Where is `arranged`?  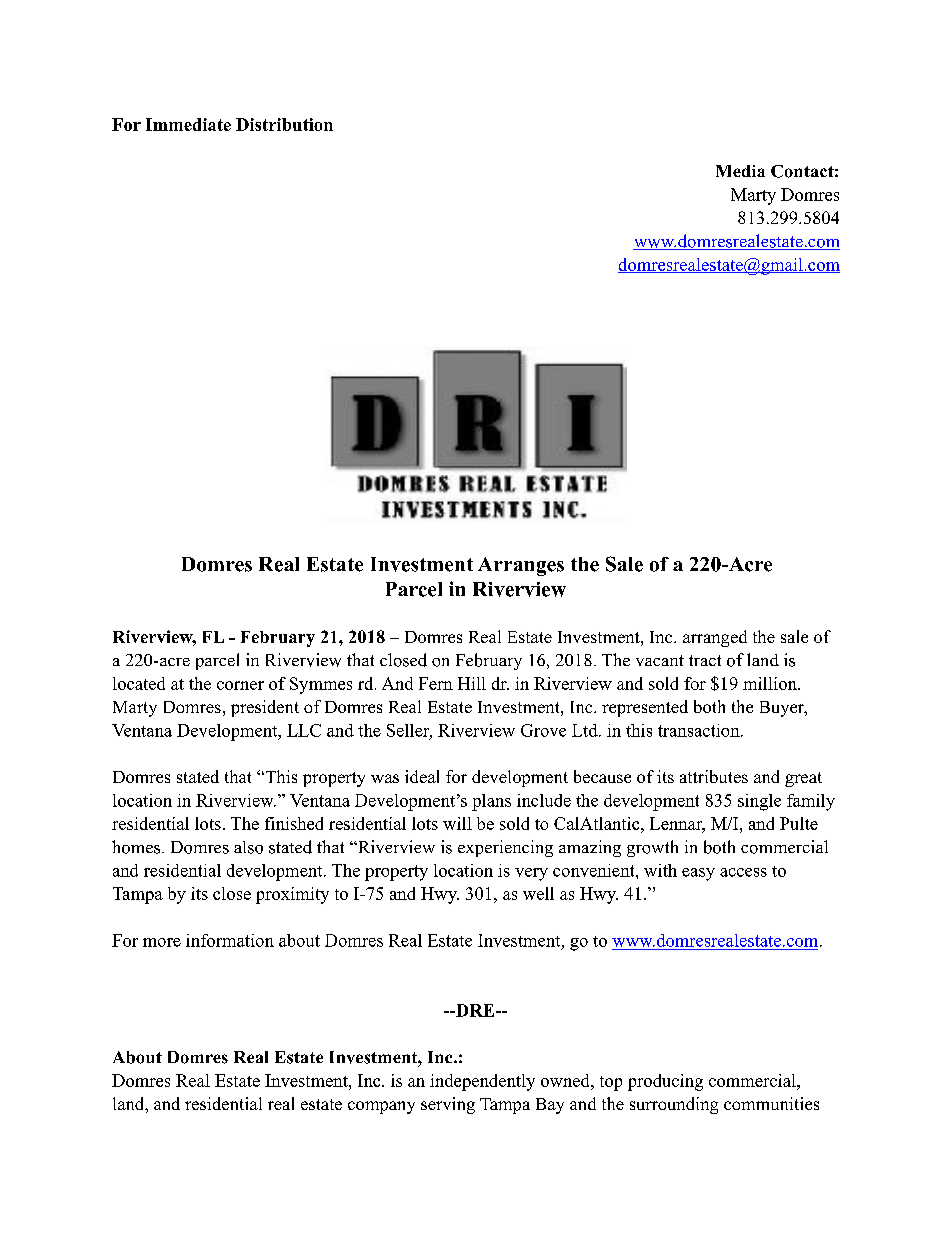
arranged is located at coordinates (715, 638).
